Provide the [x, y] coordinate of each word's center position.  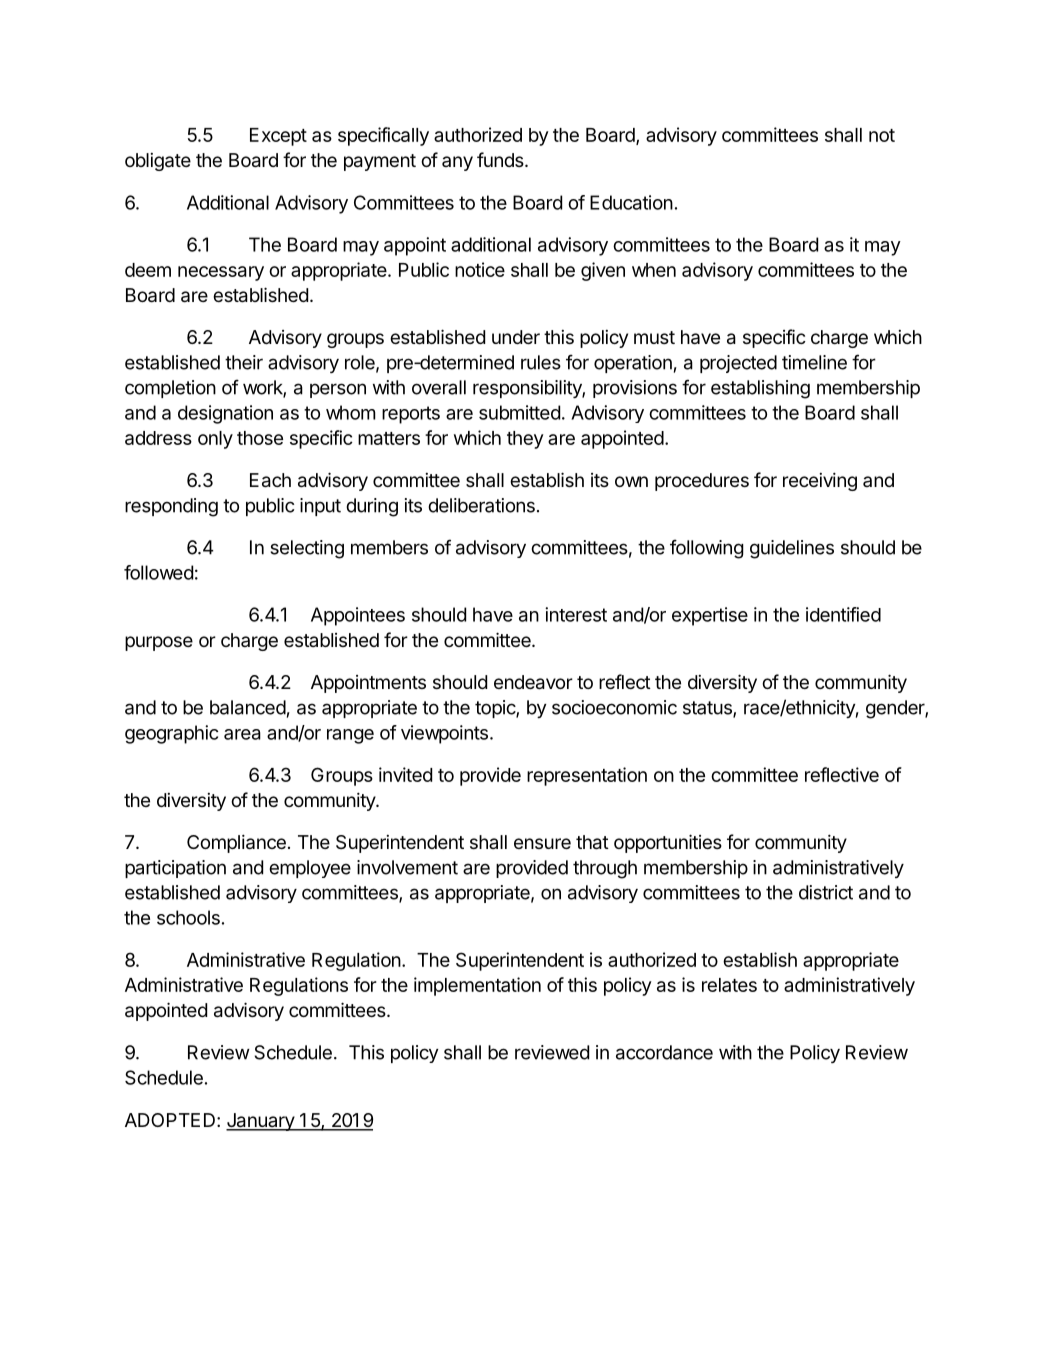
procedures [702, 482]
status [708, 709]
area [242, 734]
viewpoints [444, 734]
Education [631, 202]
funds [501, 159]
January [261, 1122]
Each [270, 480]
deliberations [481, 505]
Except [278, 137]
